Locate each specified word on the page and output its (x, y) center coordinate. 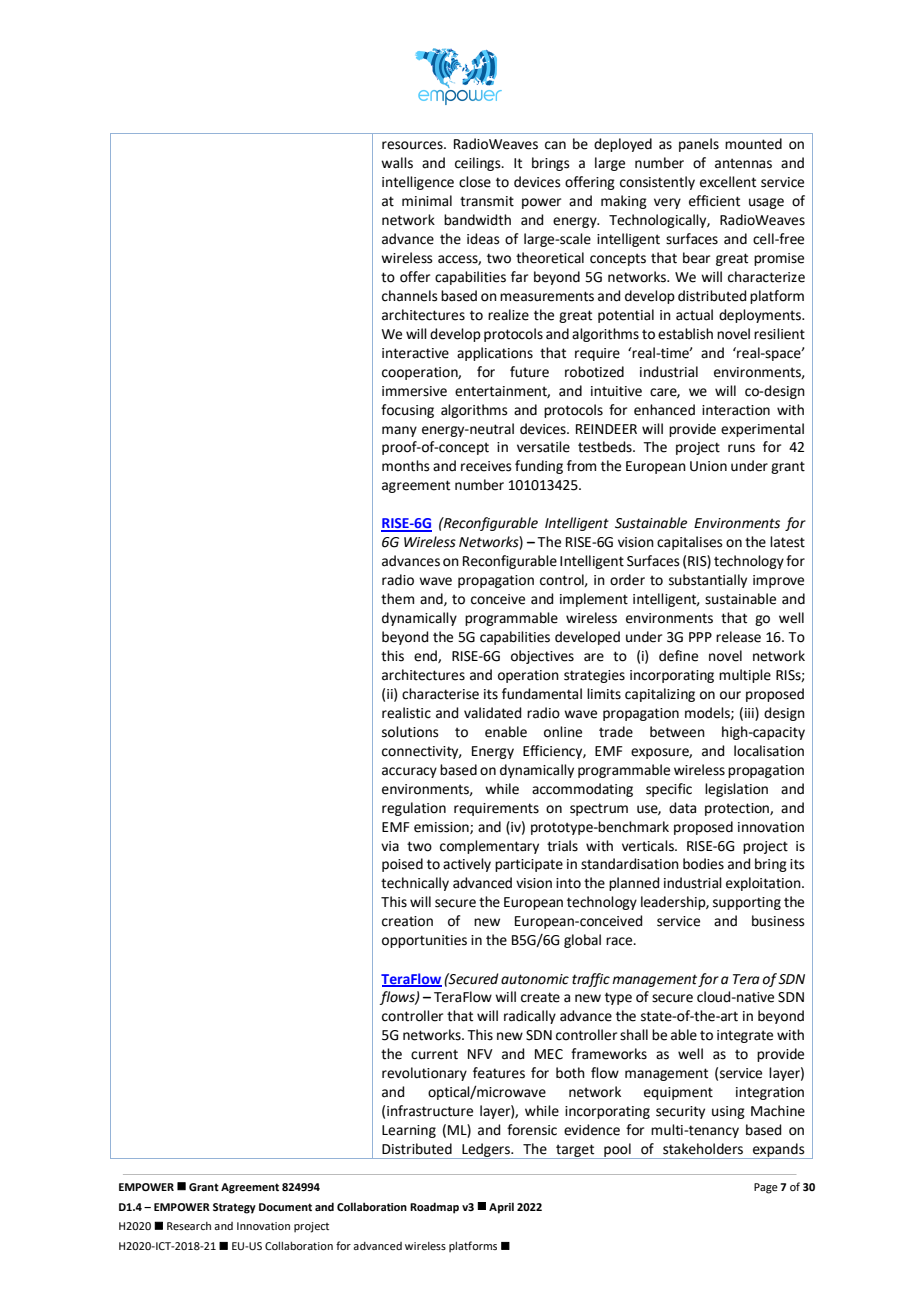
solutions (410, 732)
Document (285, 1207)
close (475, 182)
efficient (714, 201)
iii (750, 714)
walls (397, 163)
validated (492, 713)
